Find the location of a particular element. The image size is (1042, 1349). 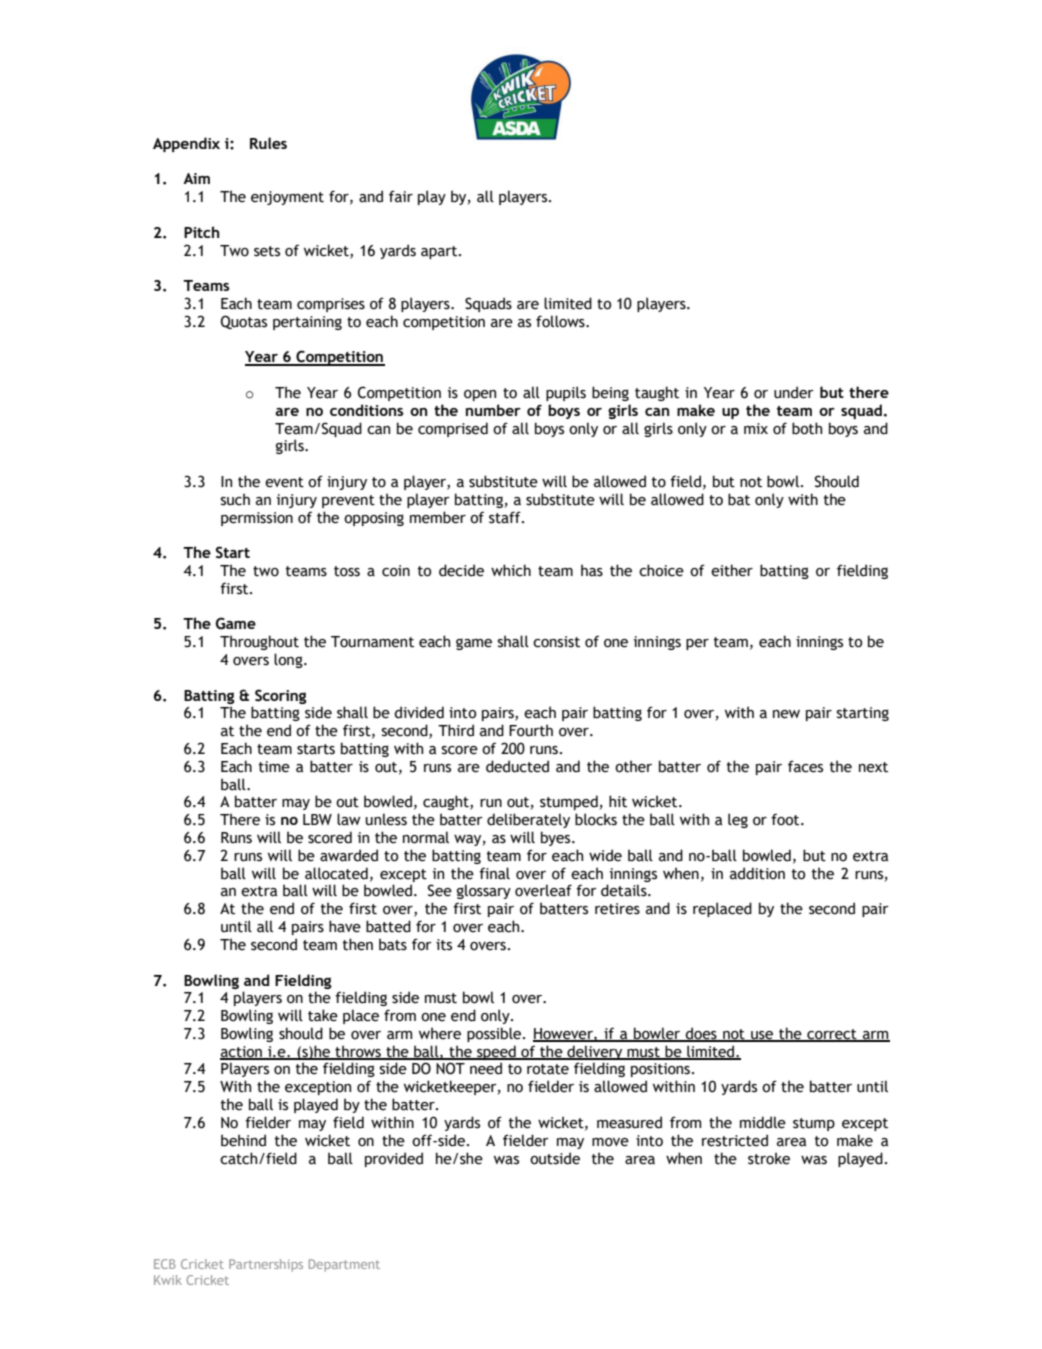

fair is located at coordinates (401, 196).
